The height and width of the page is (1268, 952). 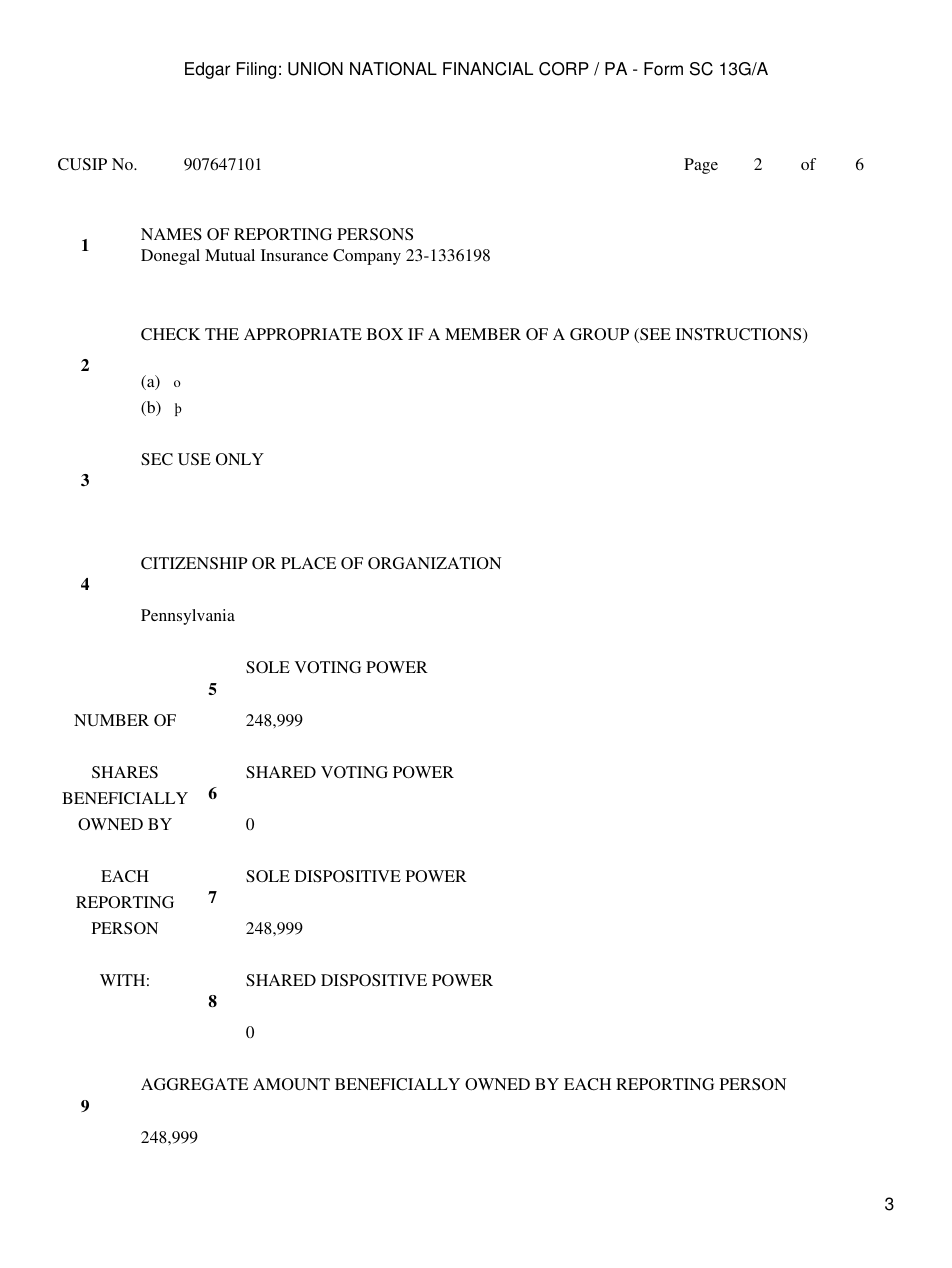 What do you see at coordinates (393, 69) in the page?
I see `NATIONAL` at bounding box center [393, 69].
